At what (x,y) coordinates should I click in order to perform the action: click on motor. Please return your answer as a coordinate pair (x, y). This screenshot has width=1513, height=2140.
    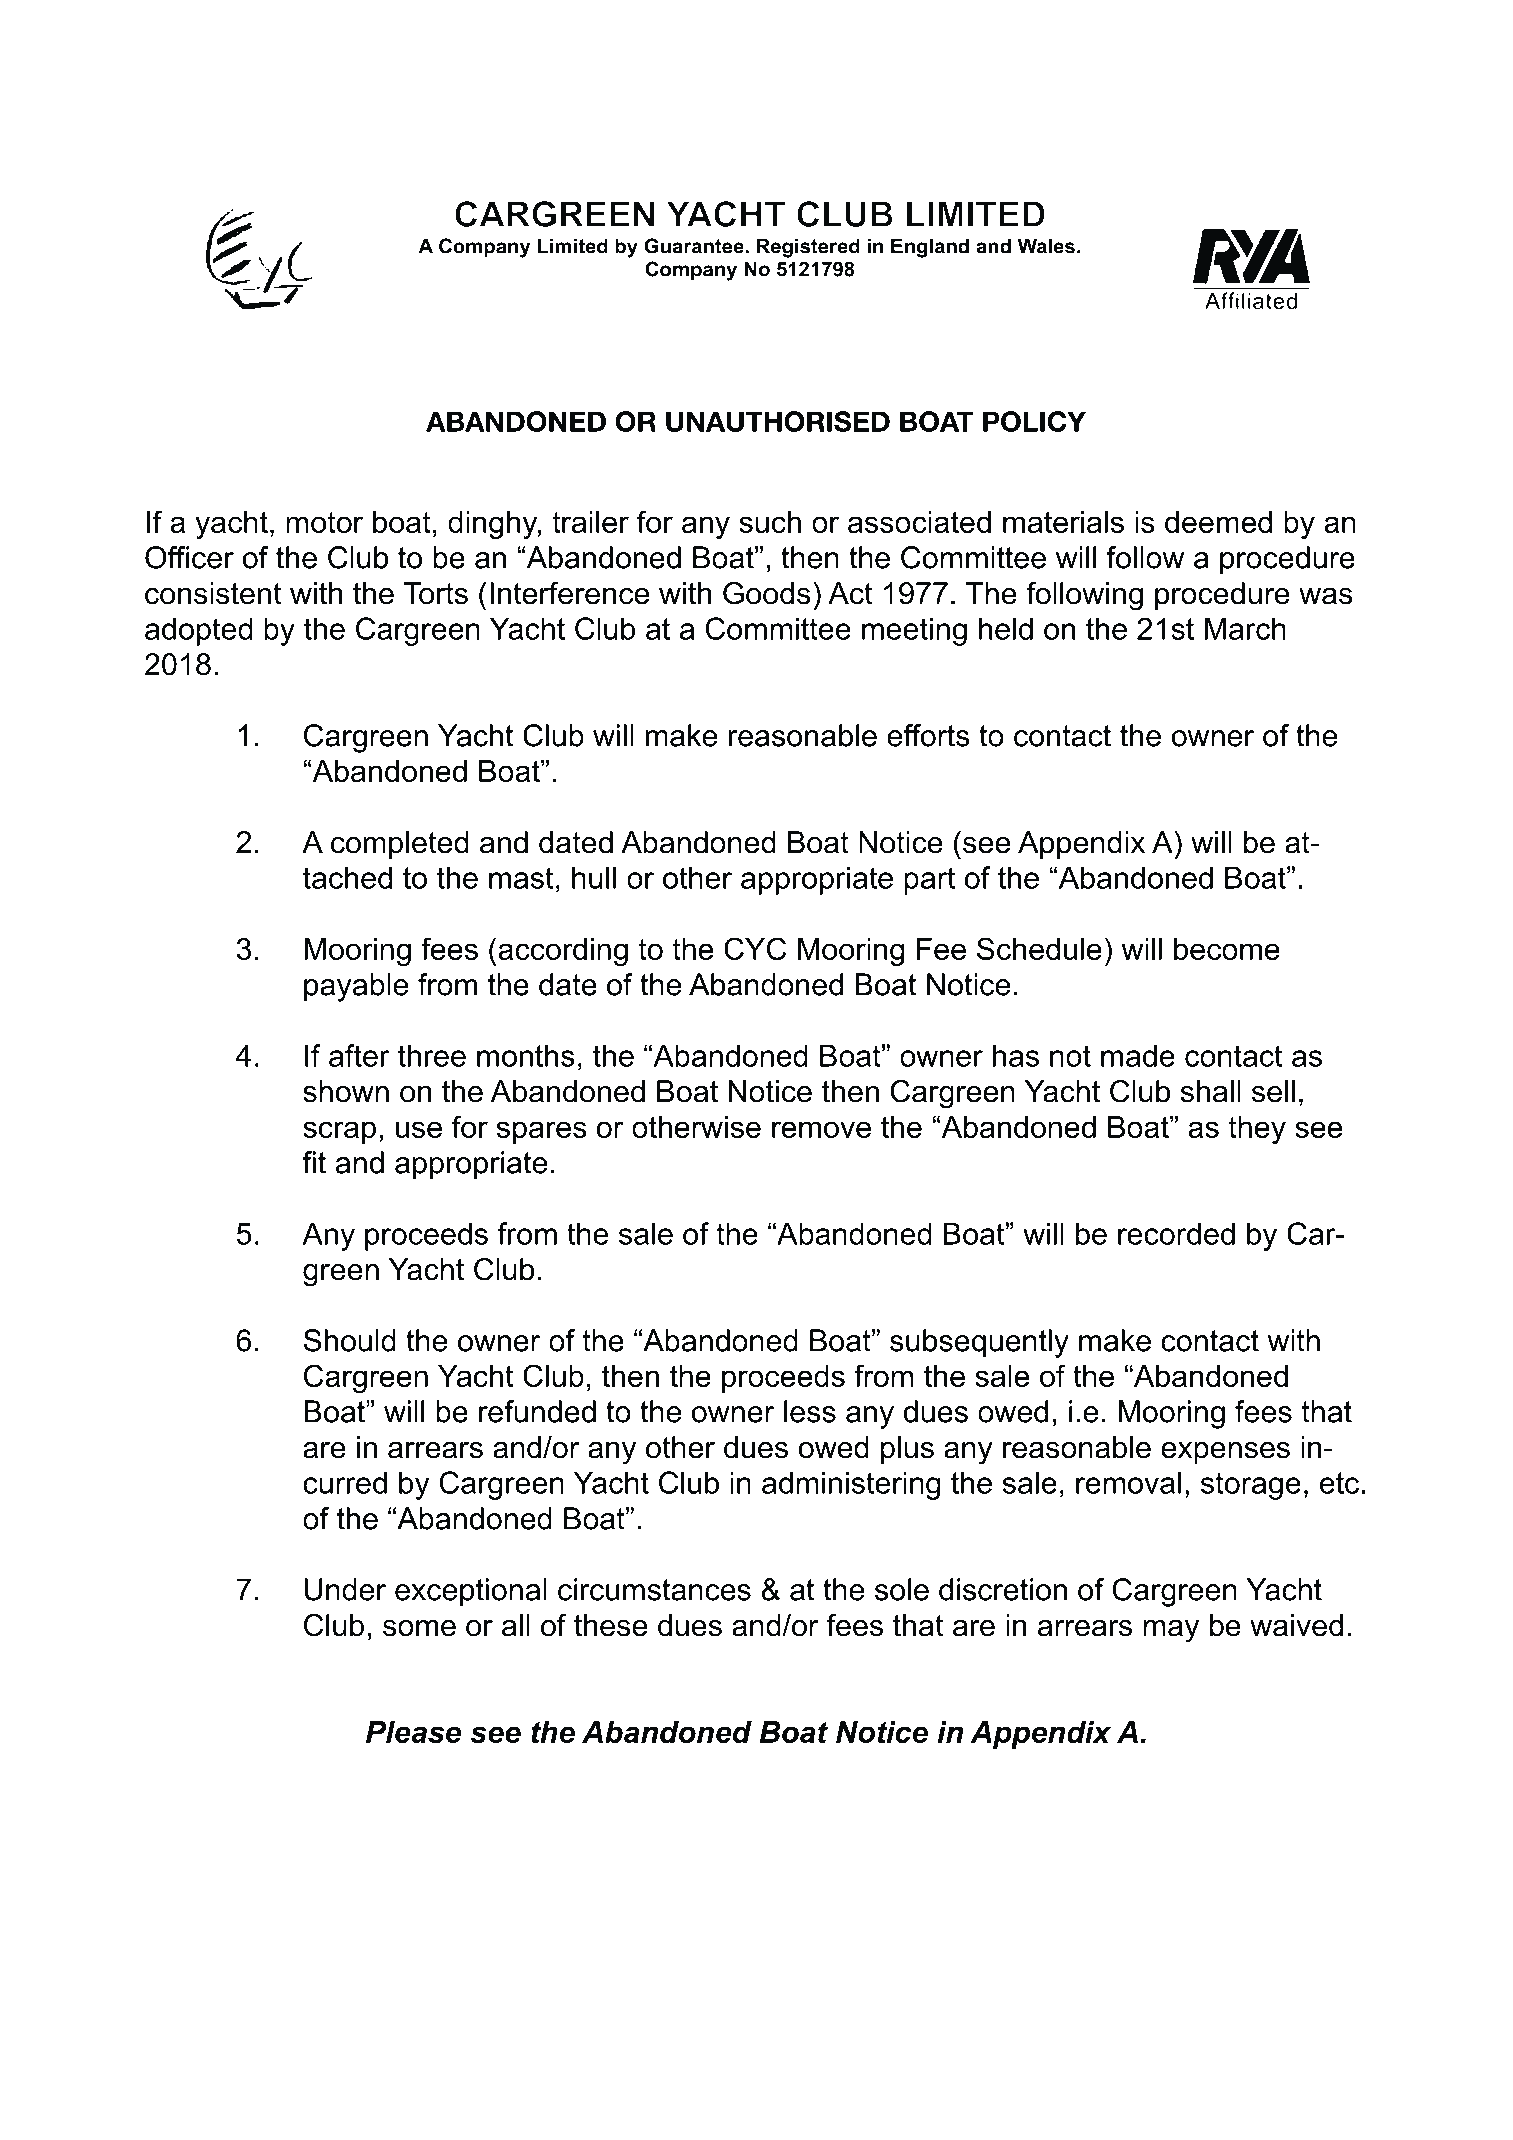
    Looking at the image, I should click on (324, 522).
